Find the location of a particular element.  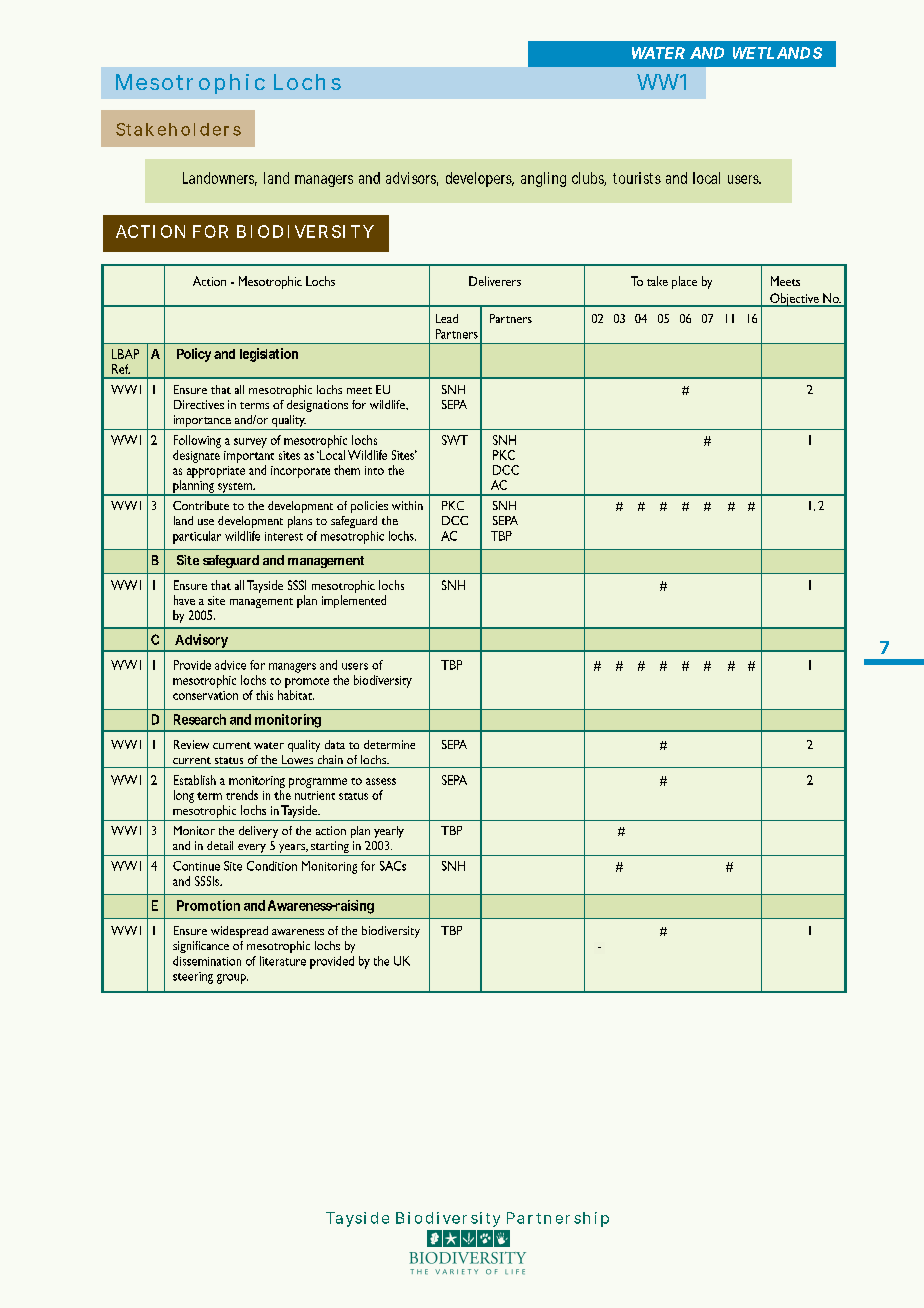

designate is located at coordinates (196, 456).
